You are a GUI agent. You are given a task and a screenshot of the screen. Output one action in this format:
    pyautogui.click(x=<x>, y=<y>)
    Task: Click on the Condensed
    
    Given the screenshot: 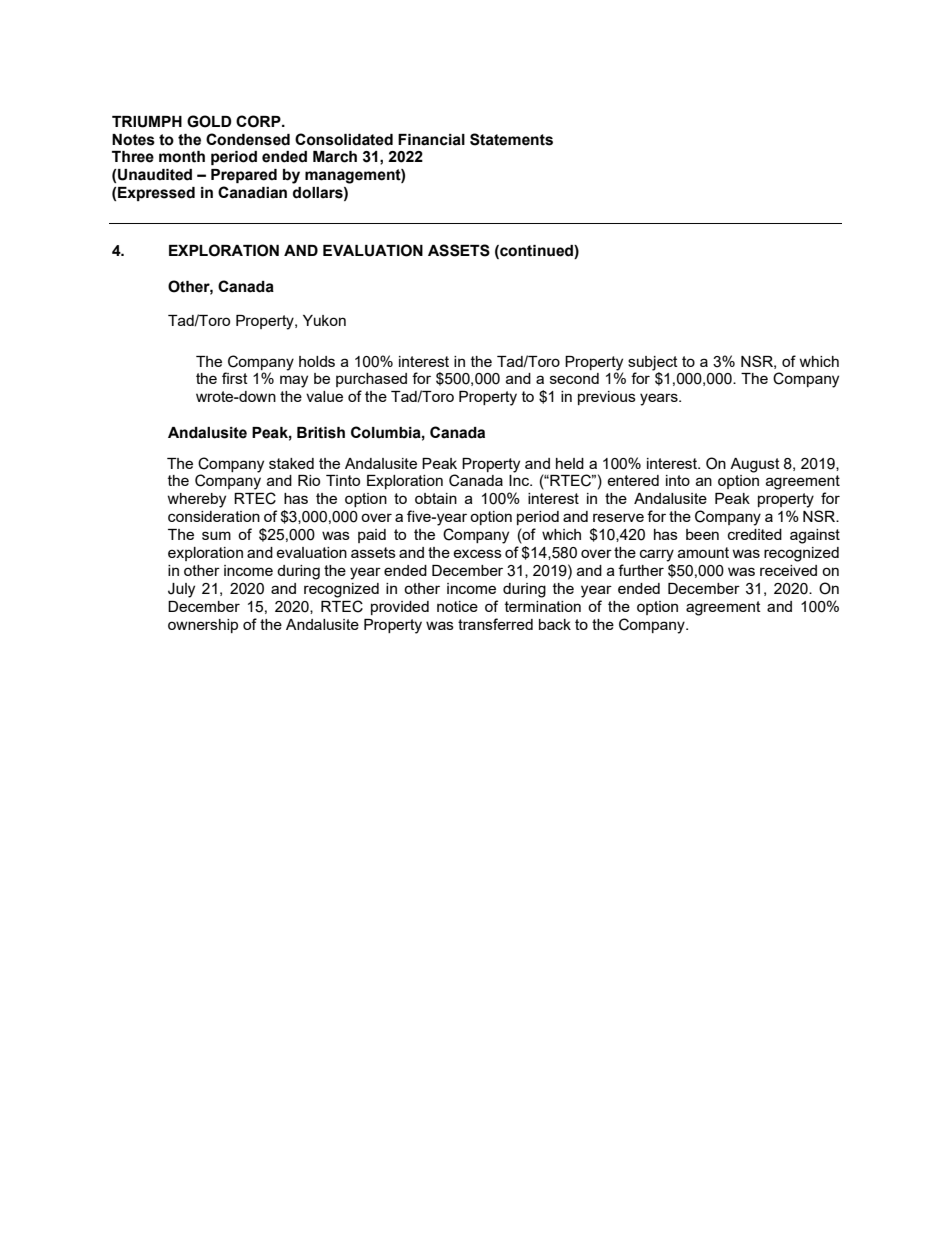 What is the action you would take?
    pyautogui.click(x=248, y=139)
